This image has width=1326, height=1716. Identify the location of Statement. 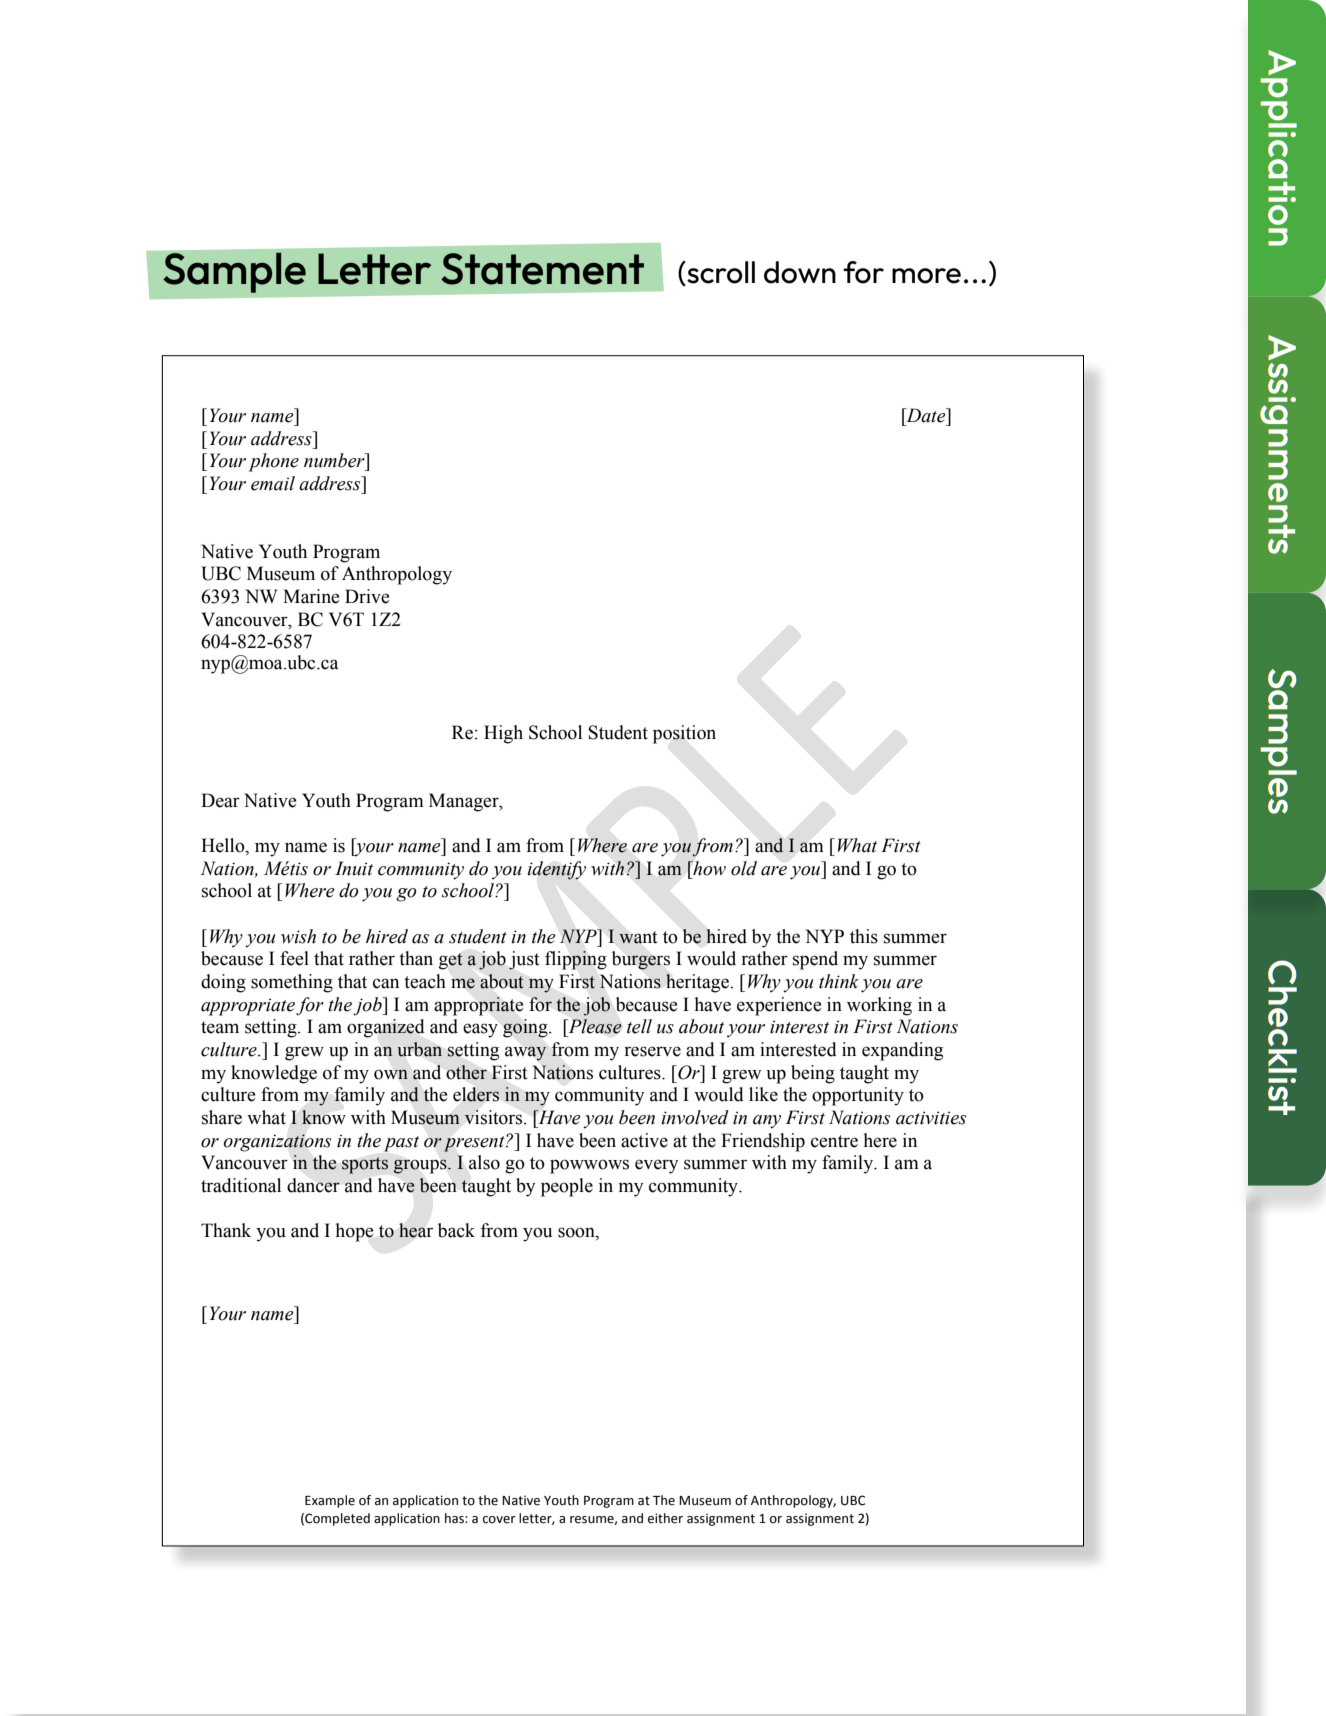
(542, 269).
